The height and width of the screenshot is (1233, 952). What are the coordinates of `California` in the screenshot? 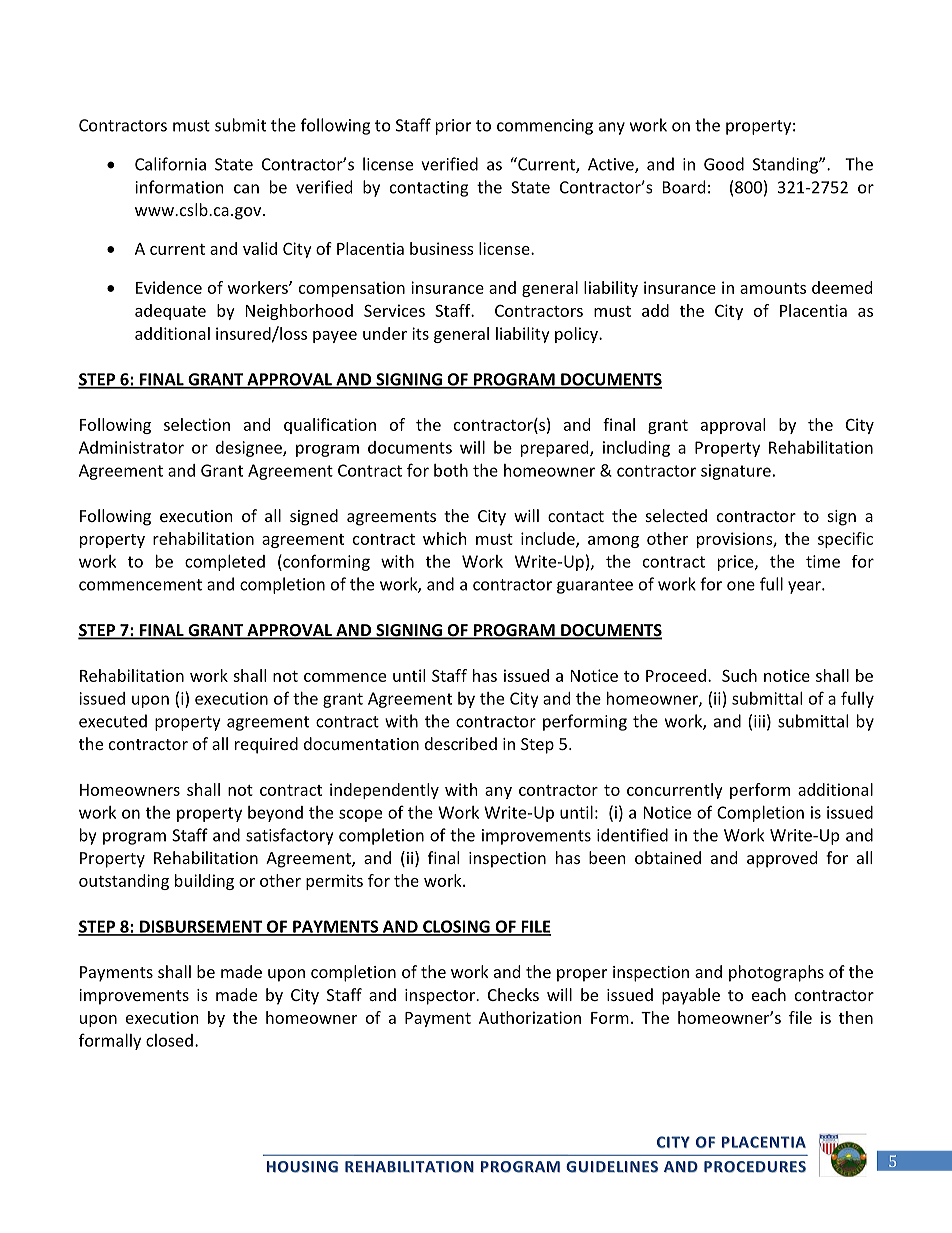 It's located at (170, 164).
